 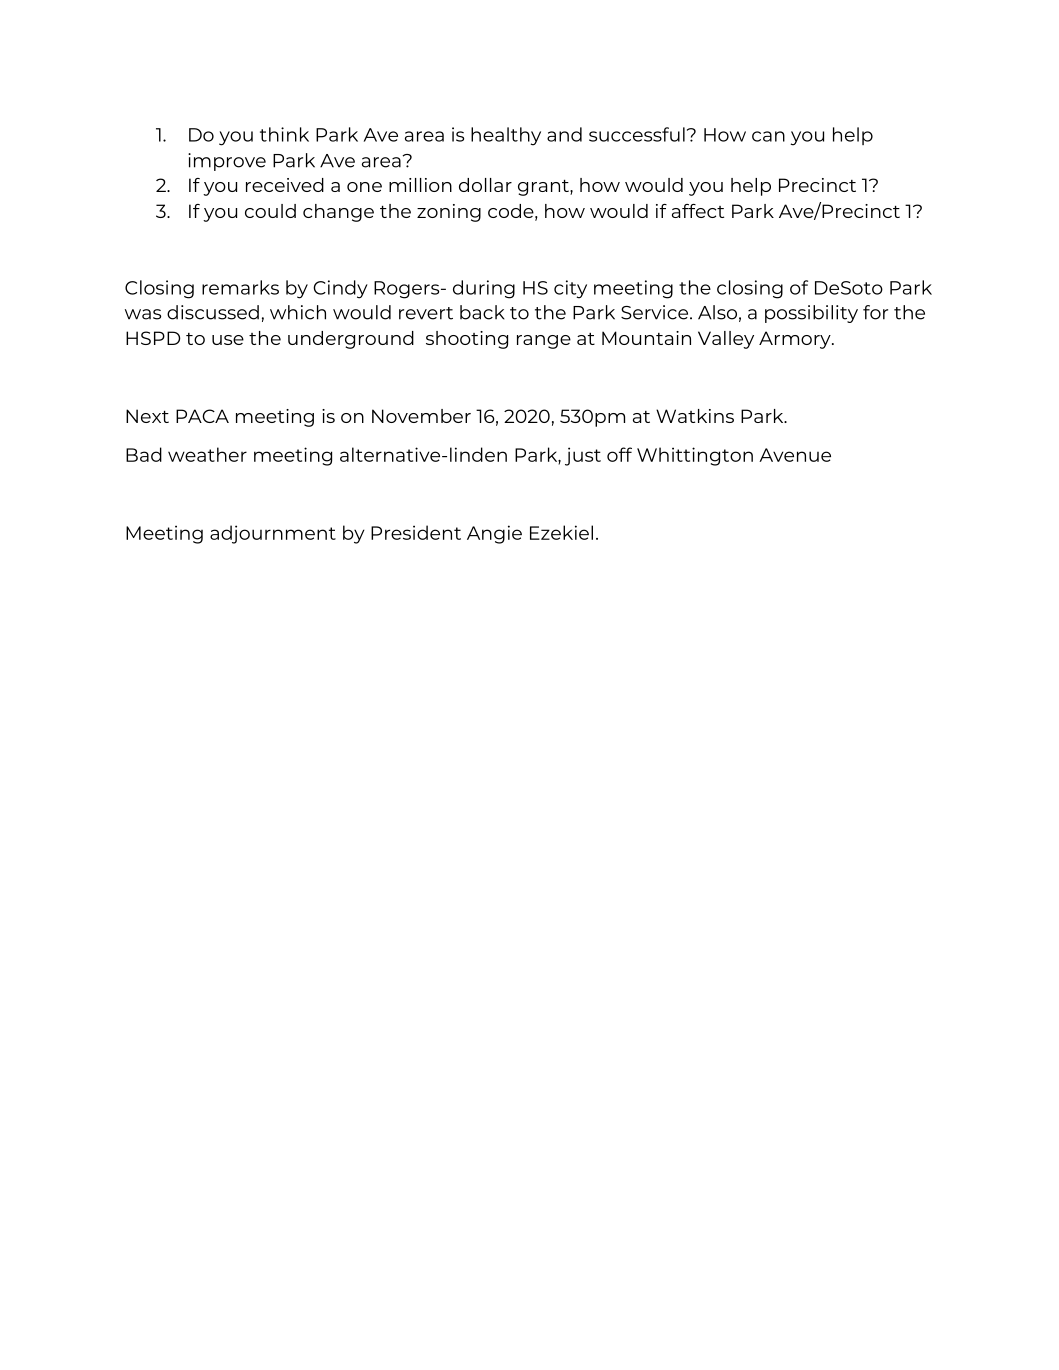 I want to click on healthy, so click(x=506, y=136).
